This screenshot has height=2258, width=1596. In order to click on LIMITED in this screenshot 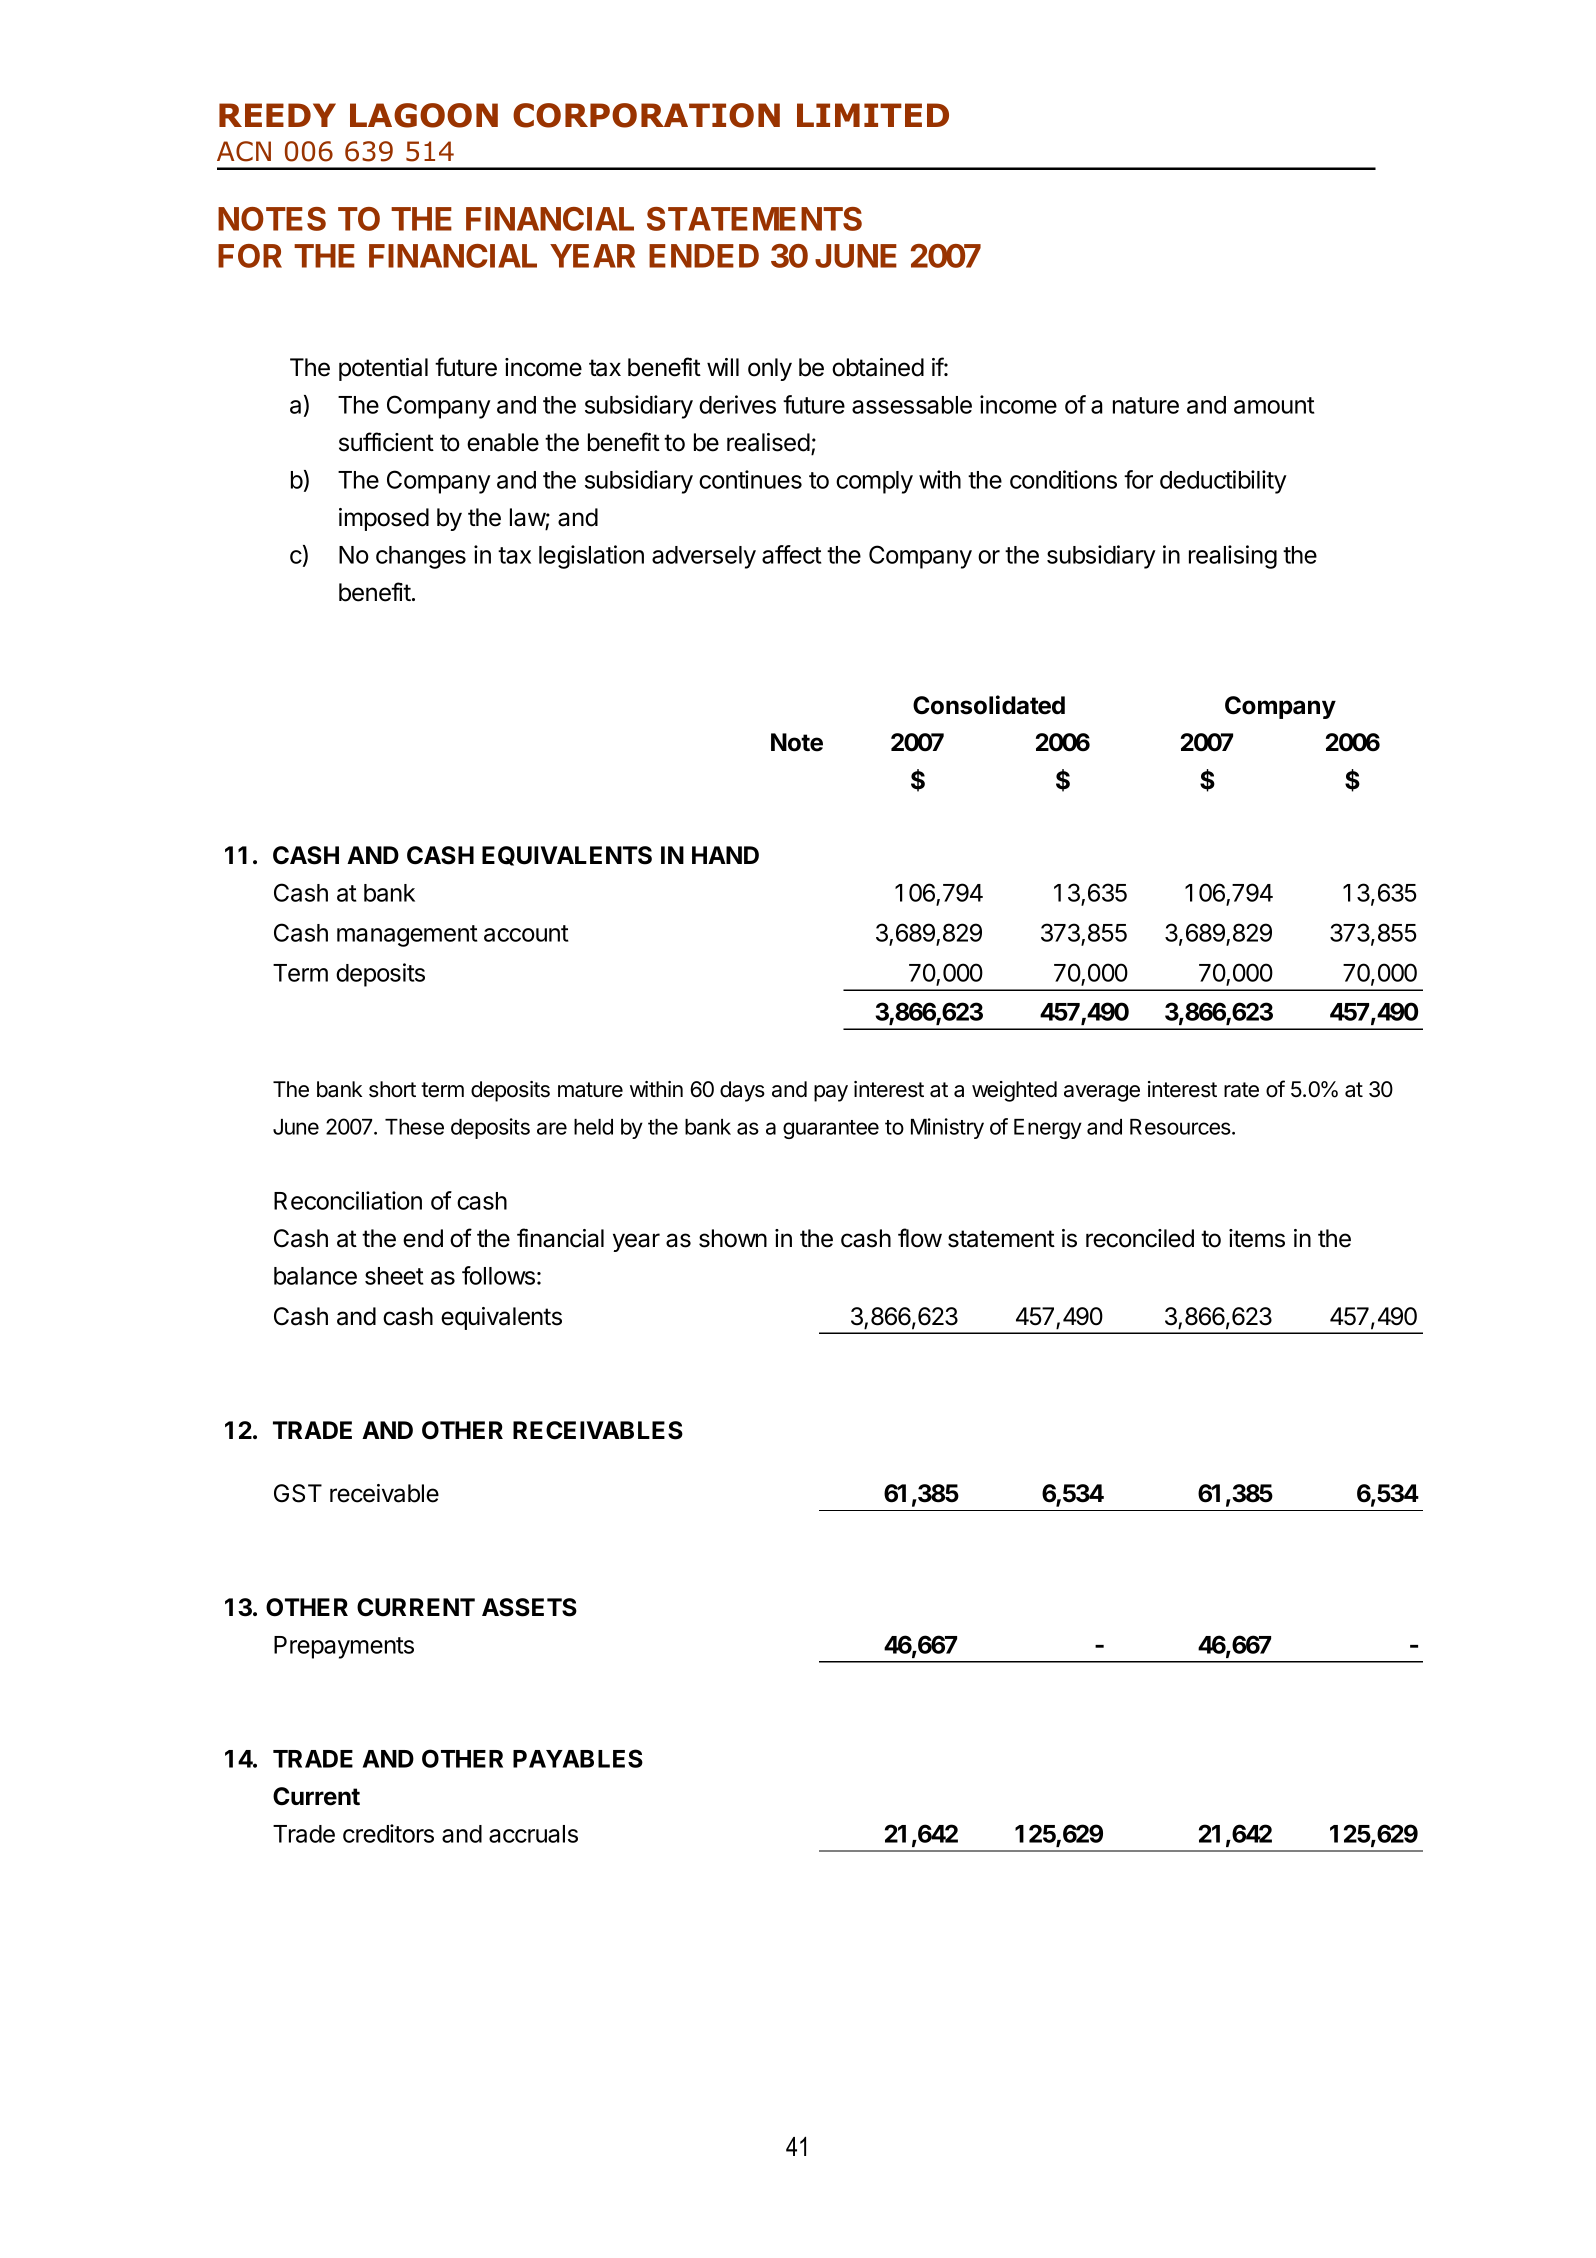, I will do `click(873, 115)`.
